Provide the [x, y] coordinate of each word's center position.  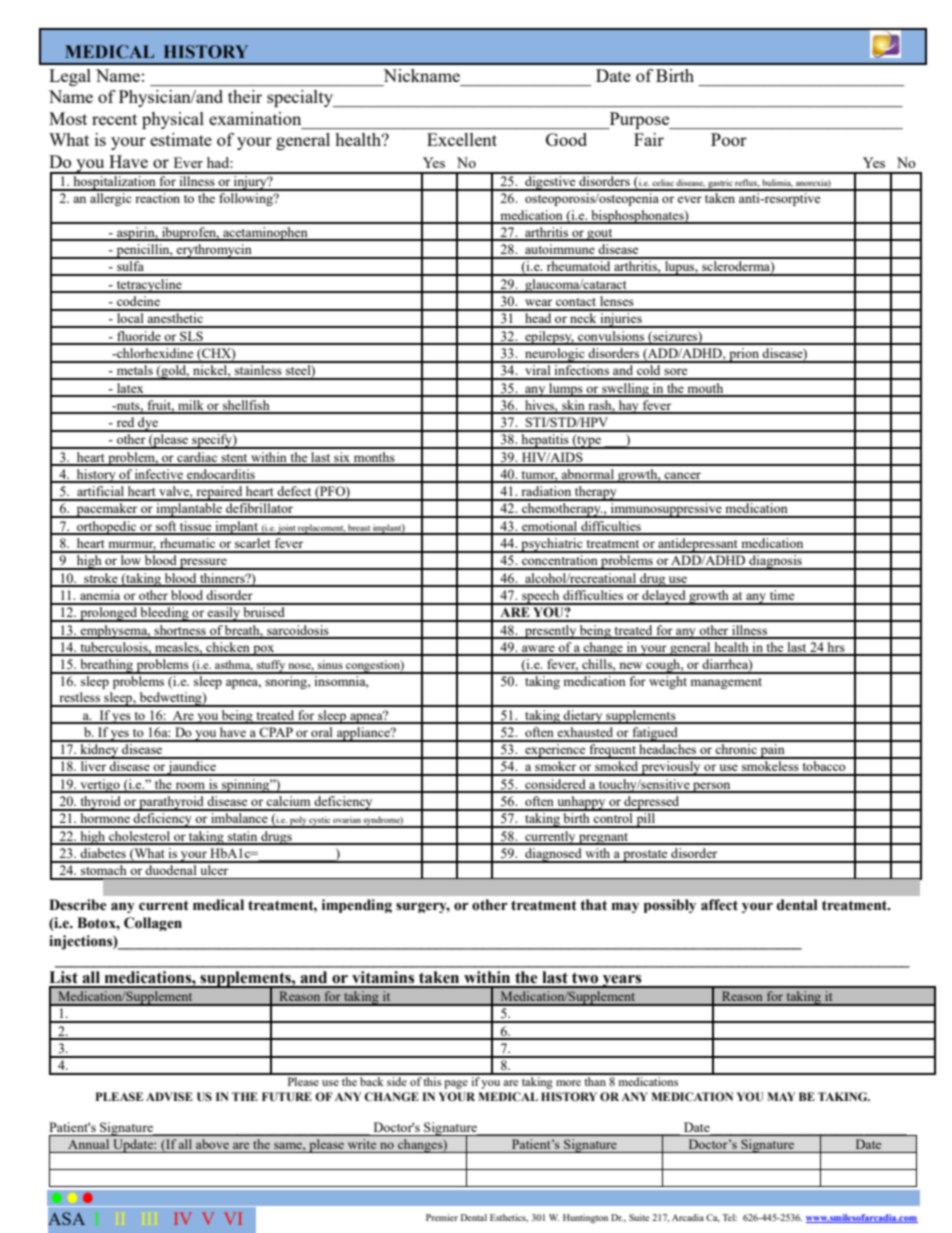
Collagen [153, 924]
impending [357, 906]
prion [744, 355]
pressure [203, 564]
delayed [664, 597]
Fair [649, 139]
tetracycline [149, 286]
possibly [670, 906]
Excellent [462, 139]
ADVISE [169, 1096]
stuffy [271, 667]
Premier [442, 1217]
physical [173, 120]
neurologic [555, 355]
